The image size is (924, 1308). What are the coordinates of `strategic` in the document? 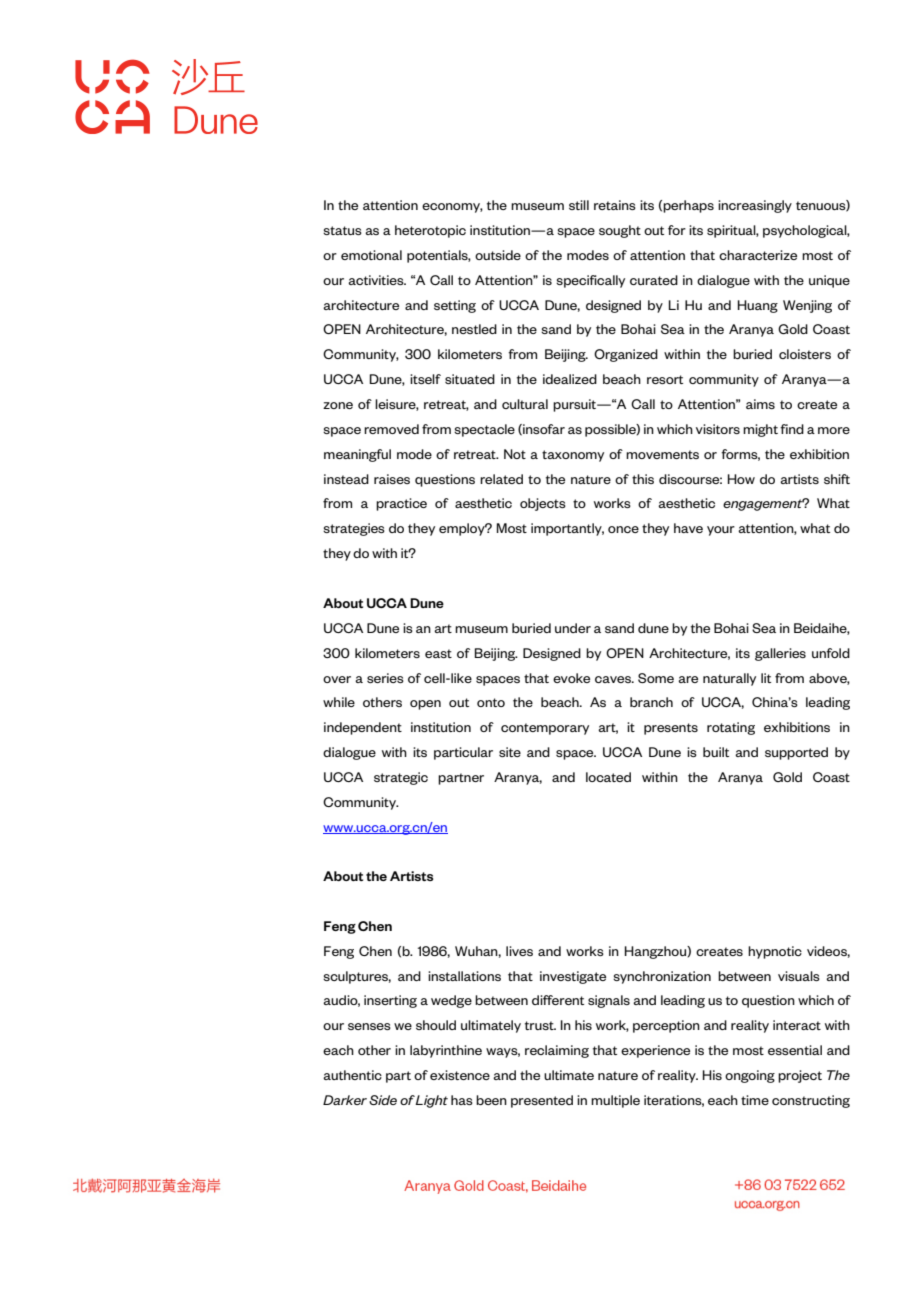 It's located at (401, 778).
